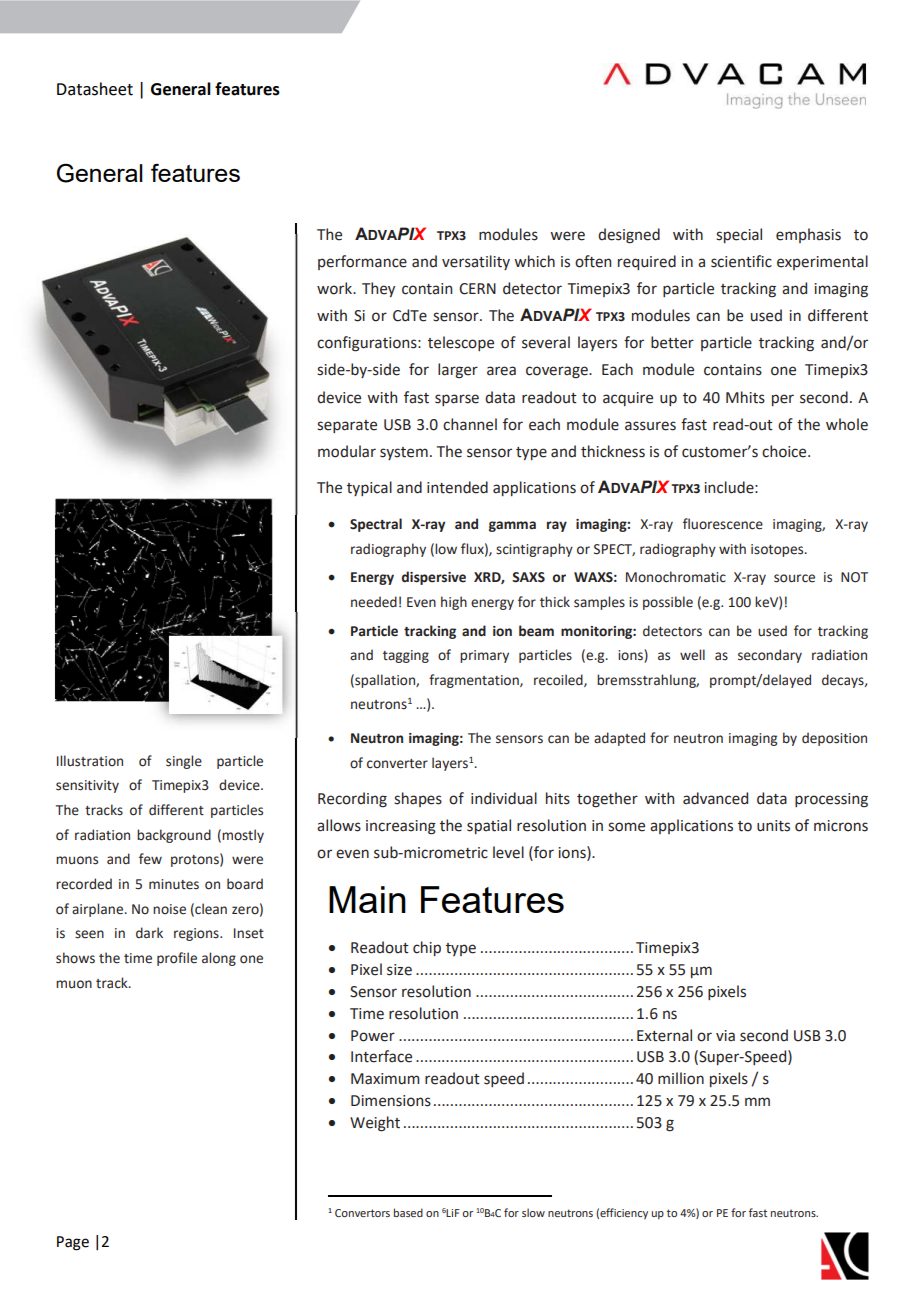 This image has width=924, height=1308. What do you see at coordinates (336, 288) in the image?
I see `work` at bounding box center [336, 288].
